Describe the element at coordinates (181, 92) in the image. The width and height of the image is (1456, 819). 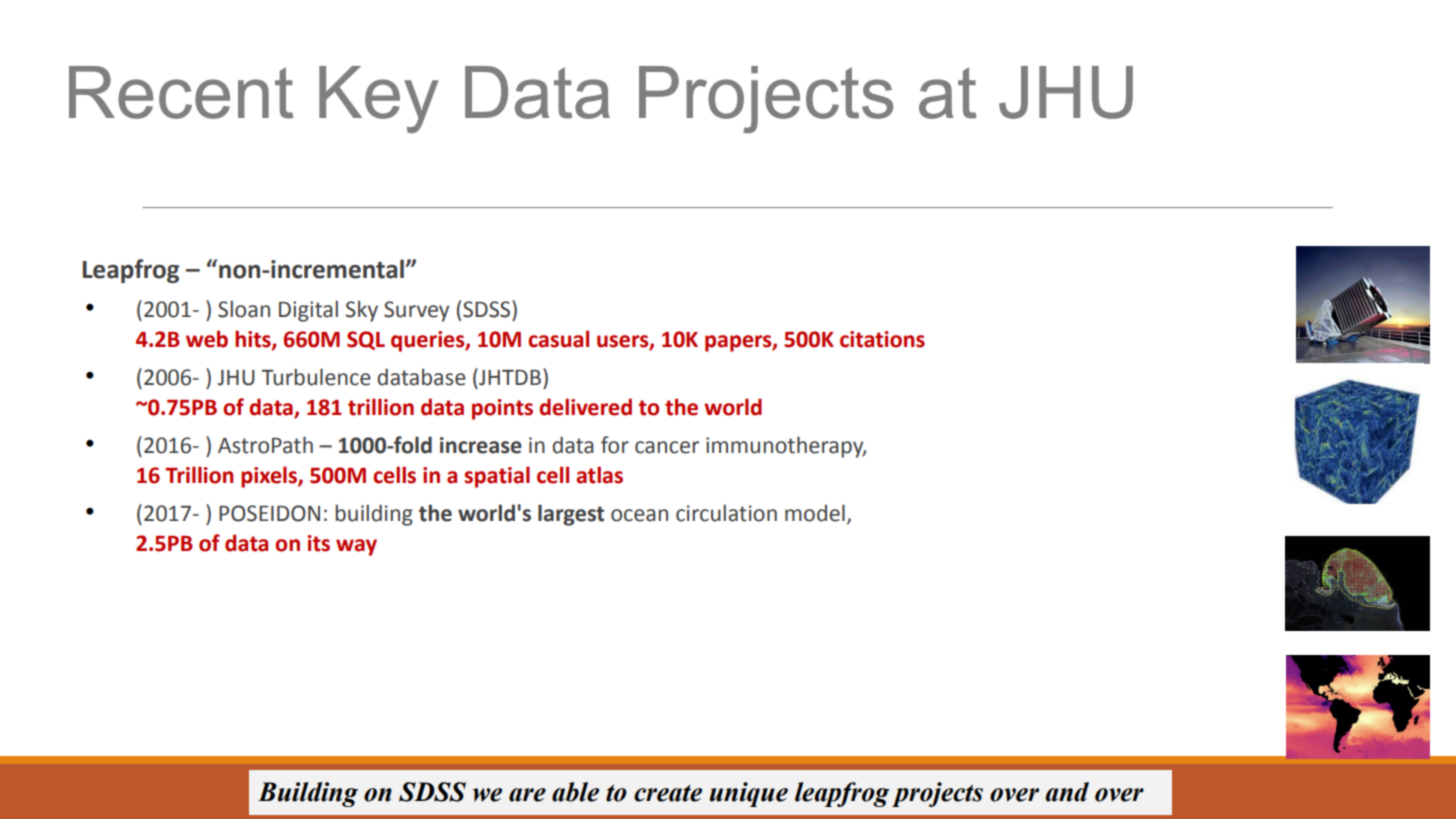
I see `Recent` at that location.
